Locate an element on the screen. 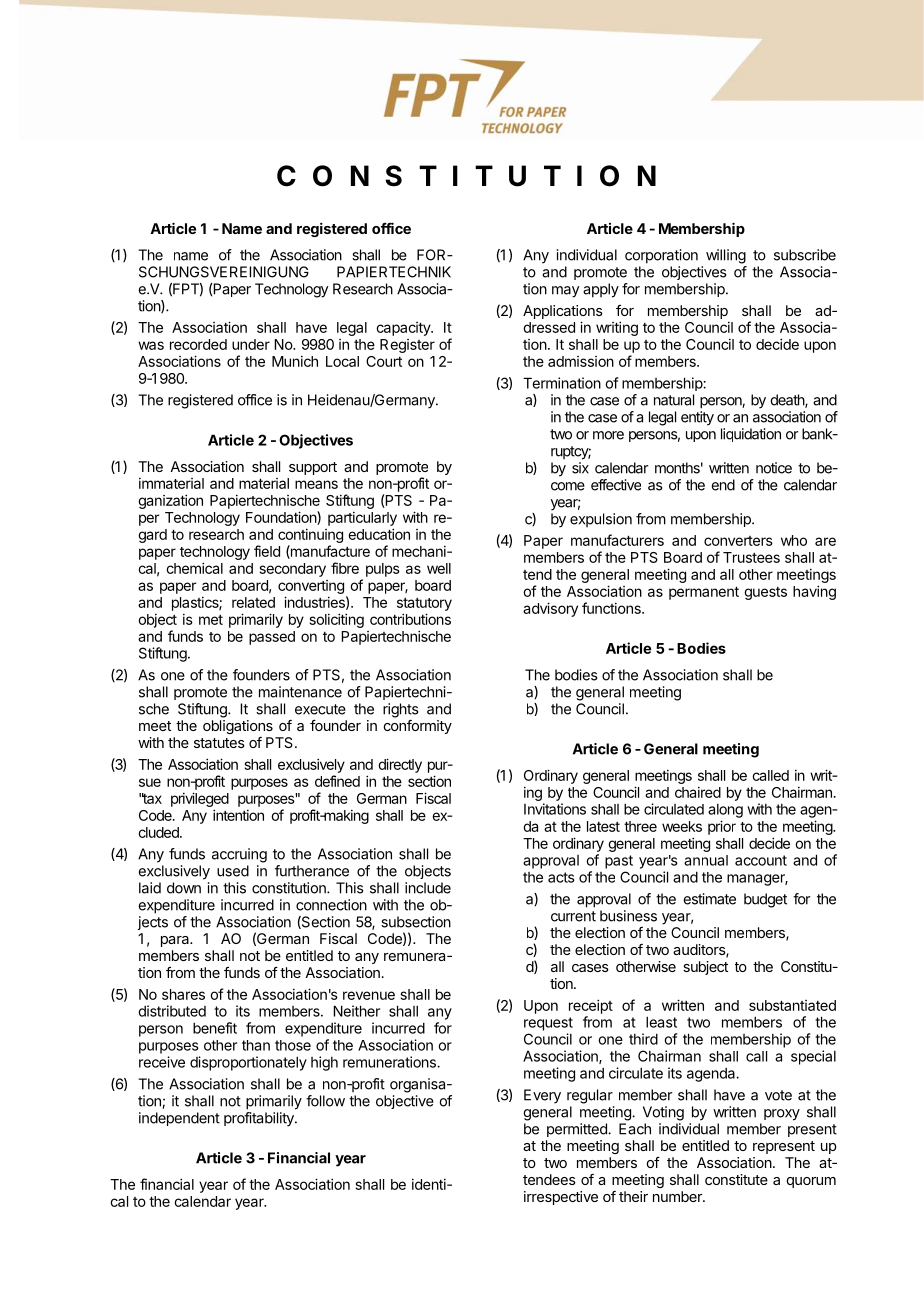 This screenshot has height=1308, width=924. chaired is located at coordinates (698, 792).
